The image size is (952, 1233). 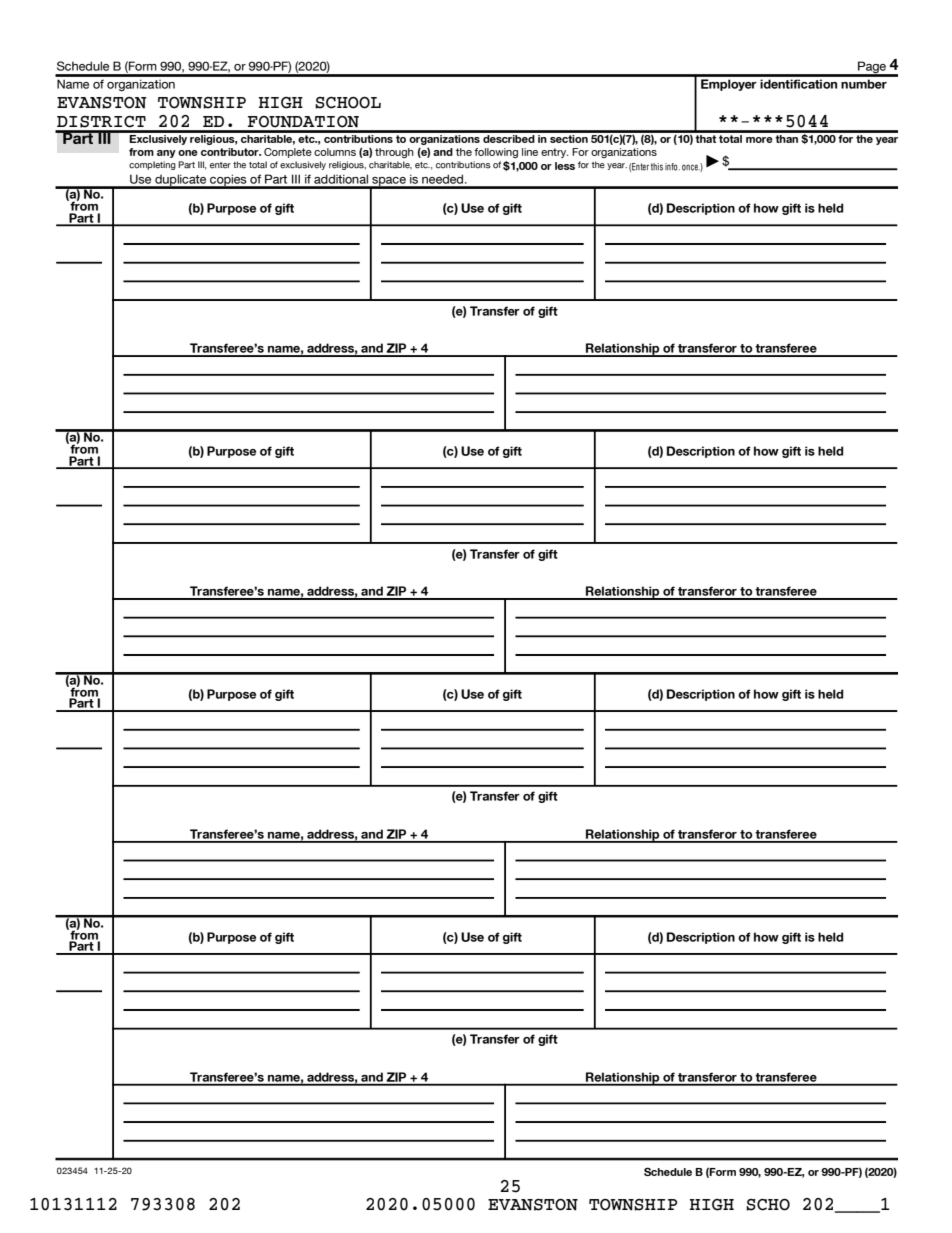 What do you see at coordinates (496, 153) in the page?
I see `following` at bounding box center [496, 153].
